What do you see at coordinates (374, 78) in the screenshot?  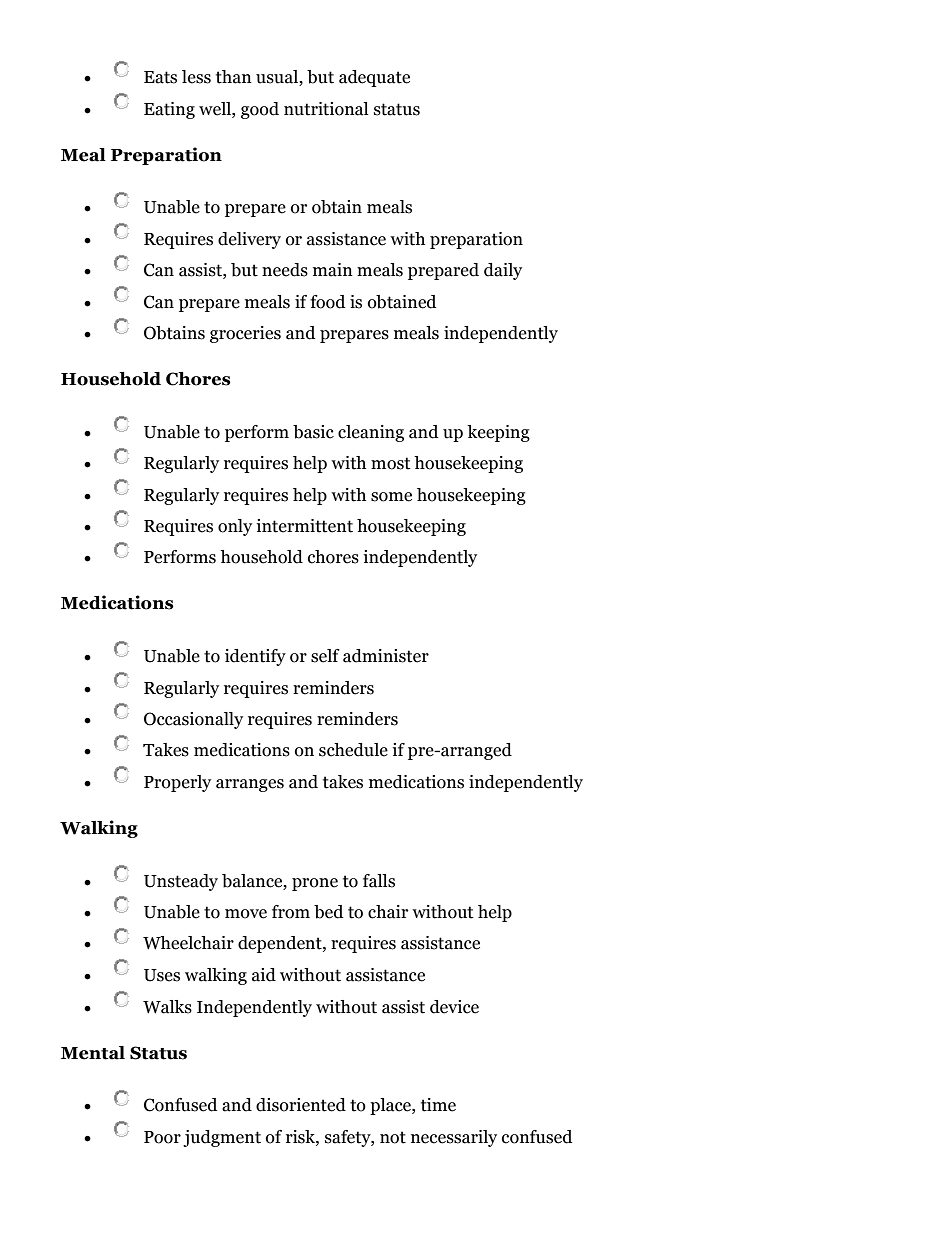 I see `adequate` at bounding box center [374, 78].
